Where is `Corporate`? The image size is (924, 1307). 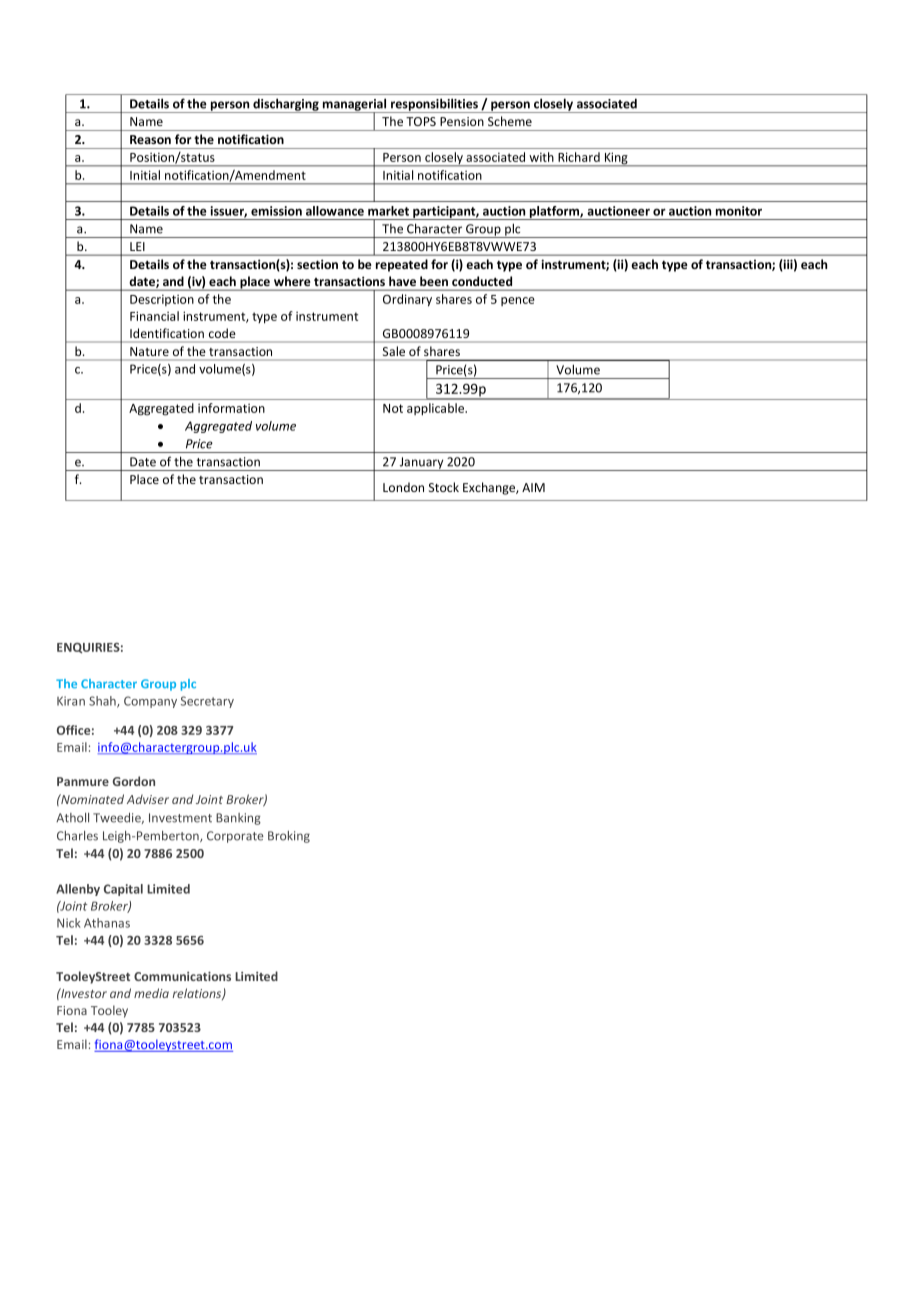
Corporate is located at coordinates (235, 837).
